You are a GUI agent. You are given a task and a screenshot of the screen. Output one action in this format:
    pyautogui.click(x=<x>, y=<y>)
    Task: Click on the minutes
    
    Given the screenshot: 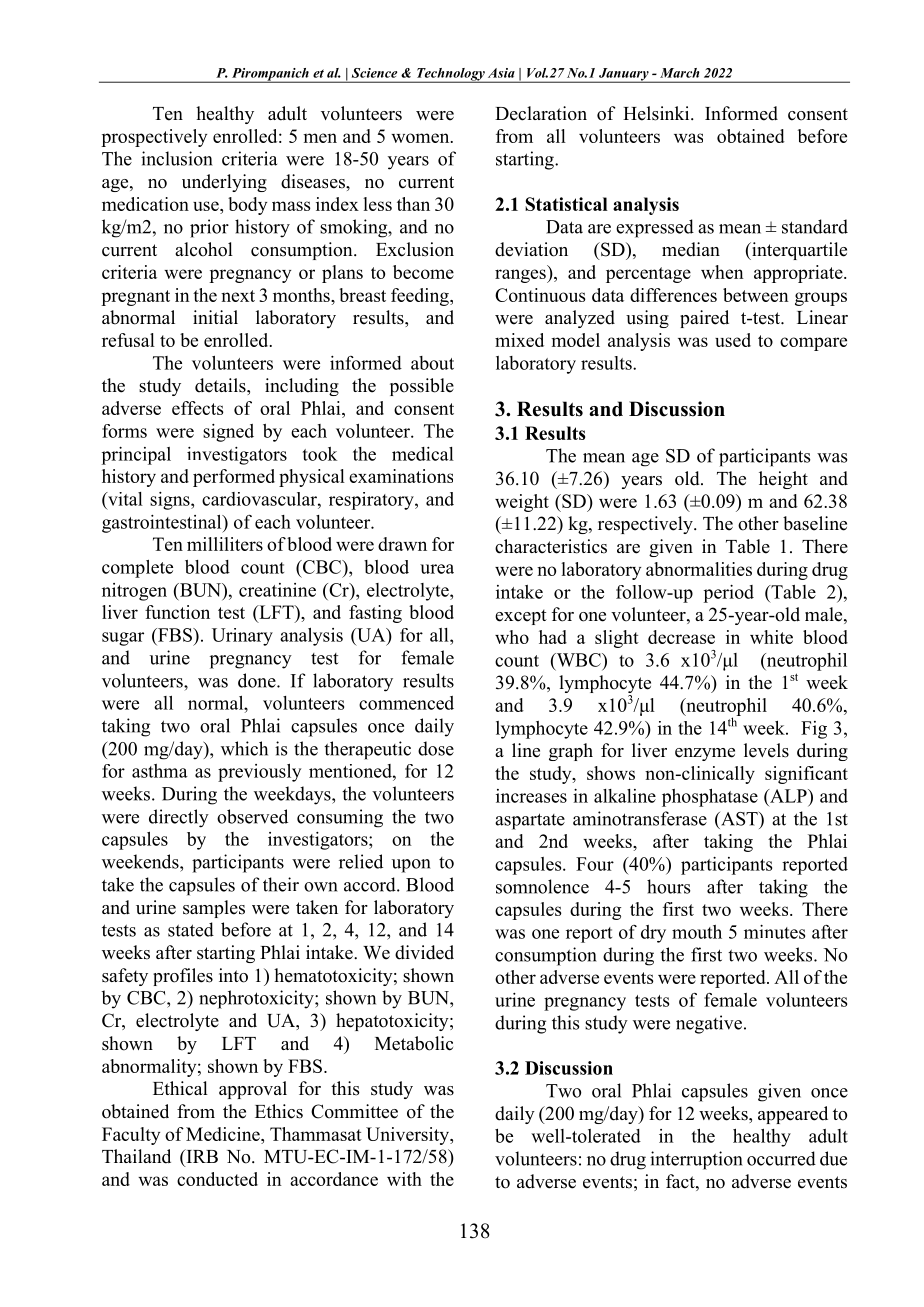 What is the action you would take?
    pyautogui.click(x=774, y=932)
